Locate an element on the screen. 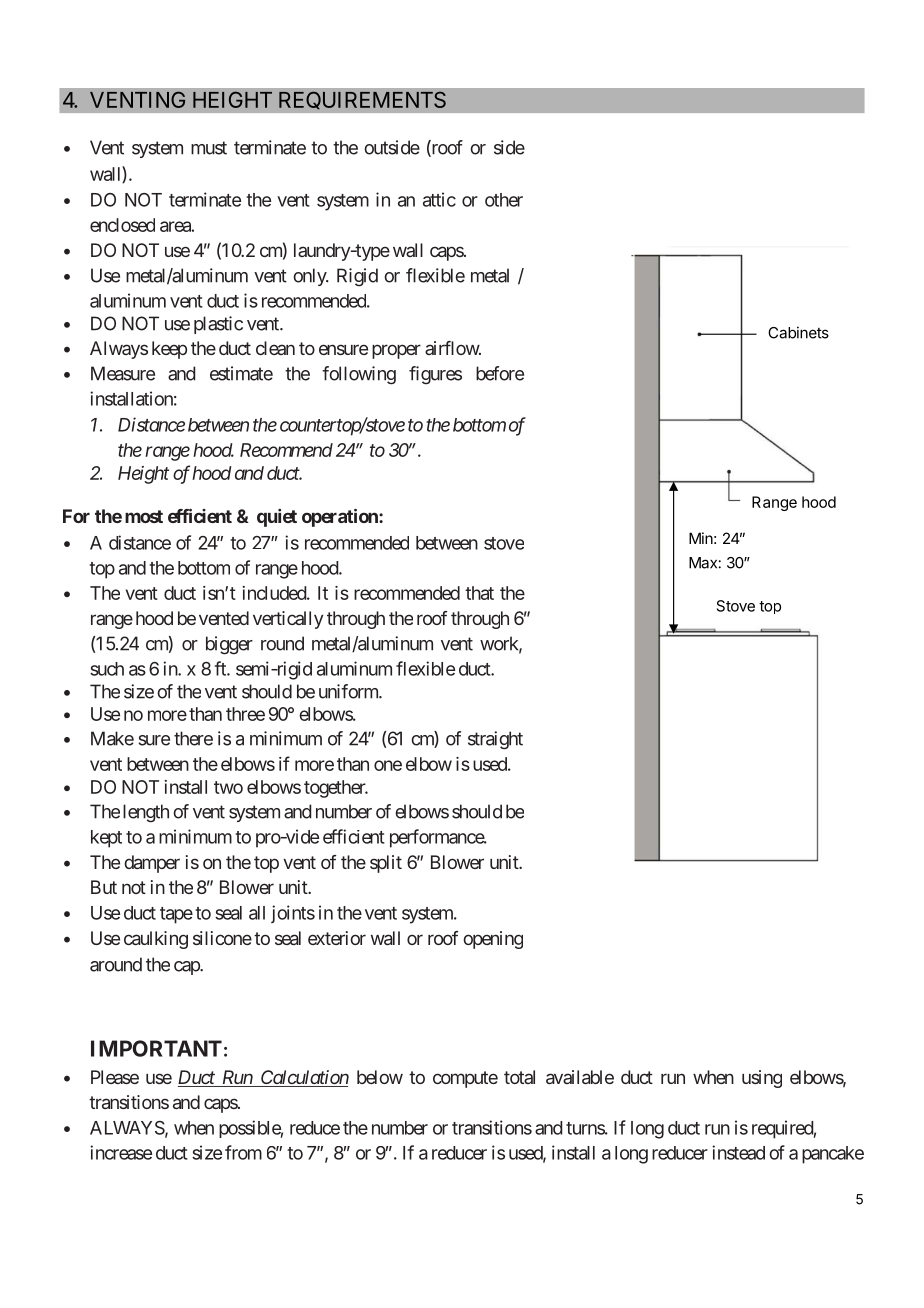  length is located at coordinates (146, 813).
